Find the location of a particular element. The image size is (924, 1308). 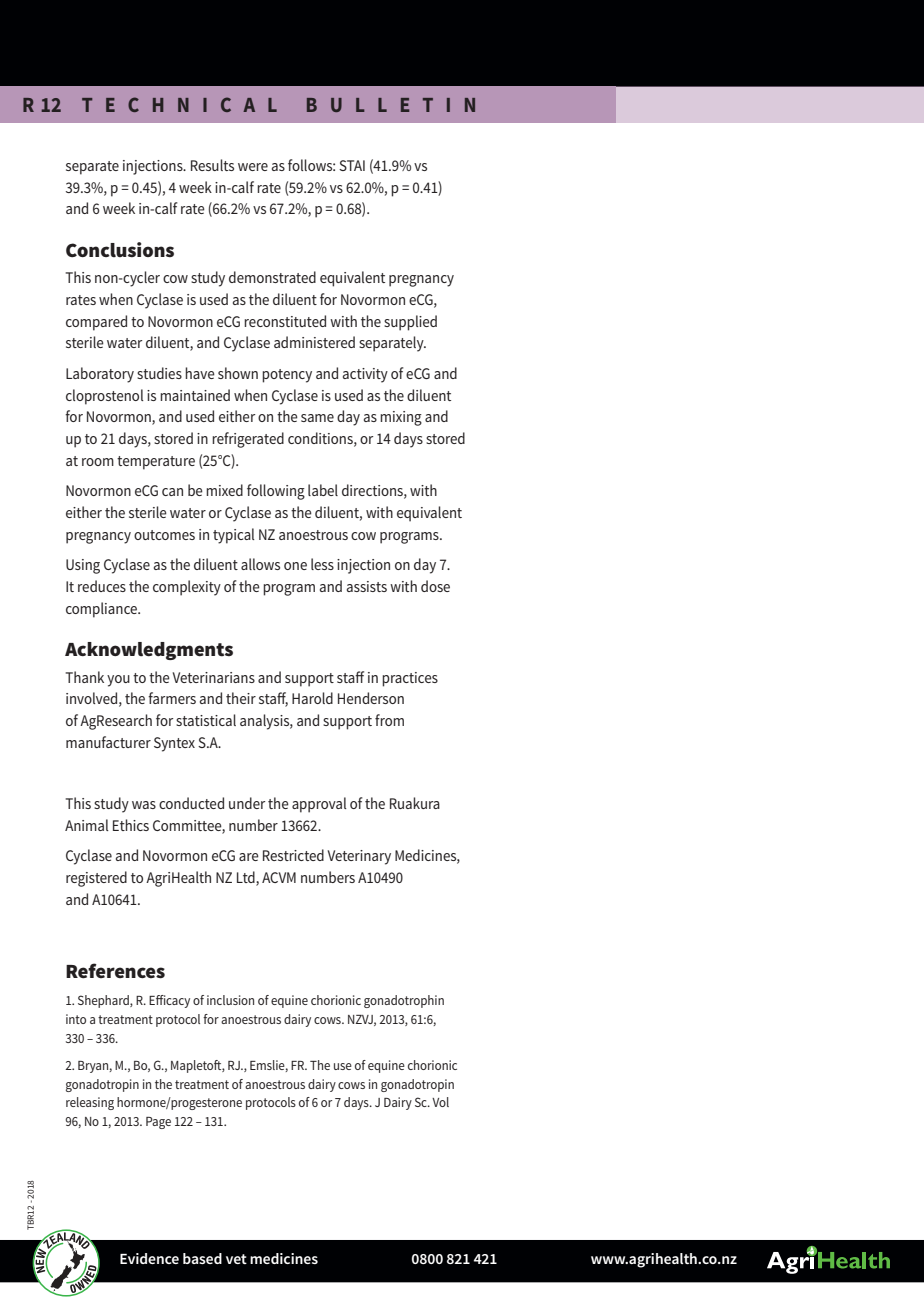

supplied is located at coordinates (410, 323).
